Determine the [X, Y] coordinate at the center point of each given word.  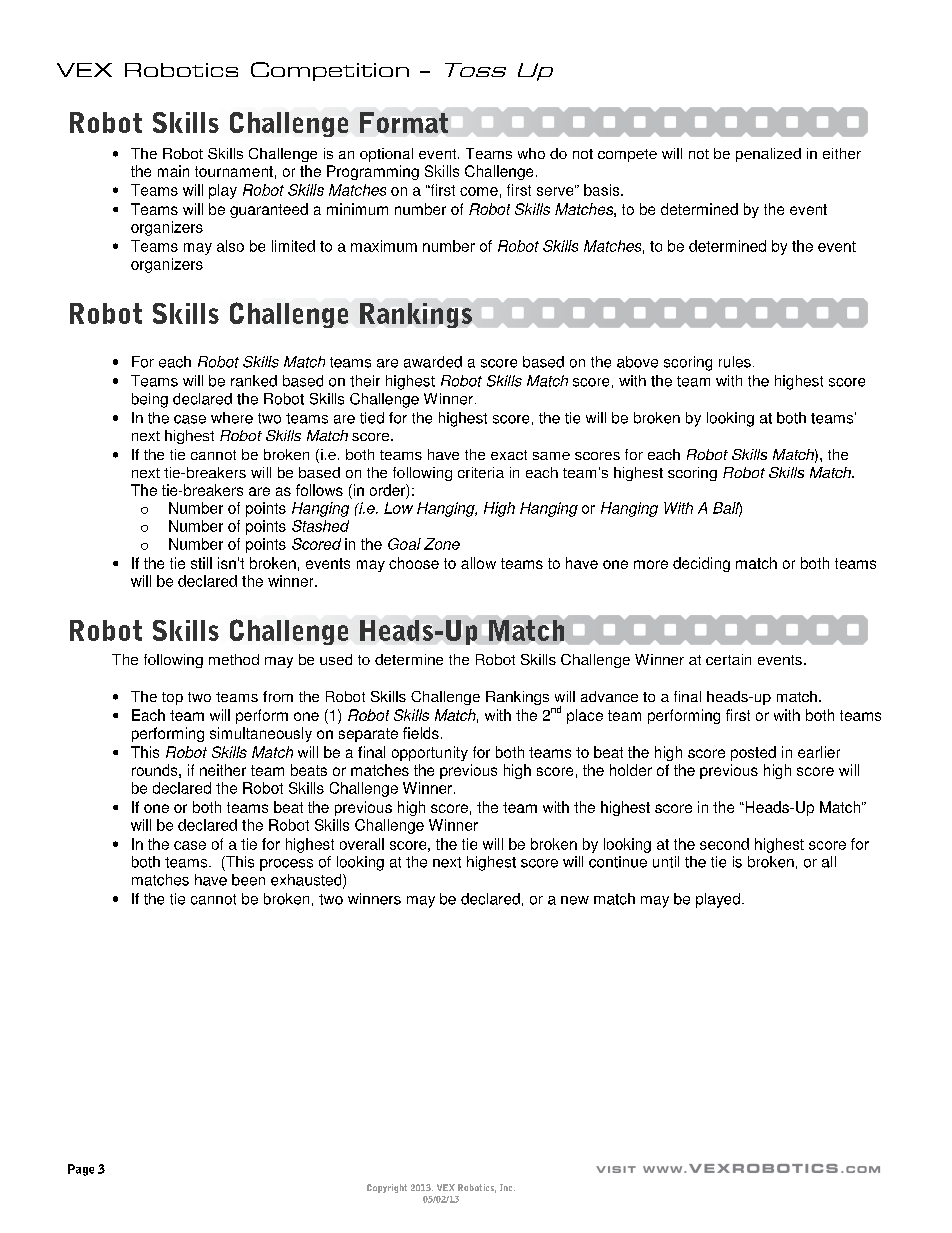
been [248, 880]
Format [404, 122]
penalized [768, 155]
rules [735, 362]
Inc [507, 1187]
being [150, 400]
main [173, 171]
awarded [433, 362]
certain [728, 659]
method [234, 659]
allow [478, 563]
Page [81, 1170]
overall [362, 844]
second [724, 844]
